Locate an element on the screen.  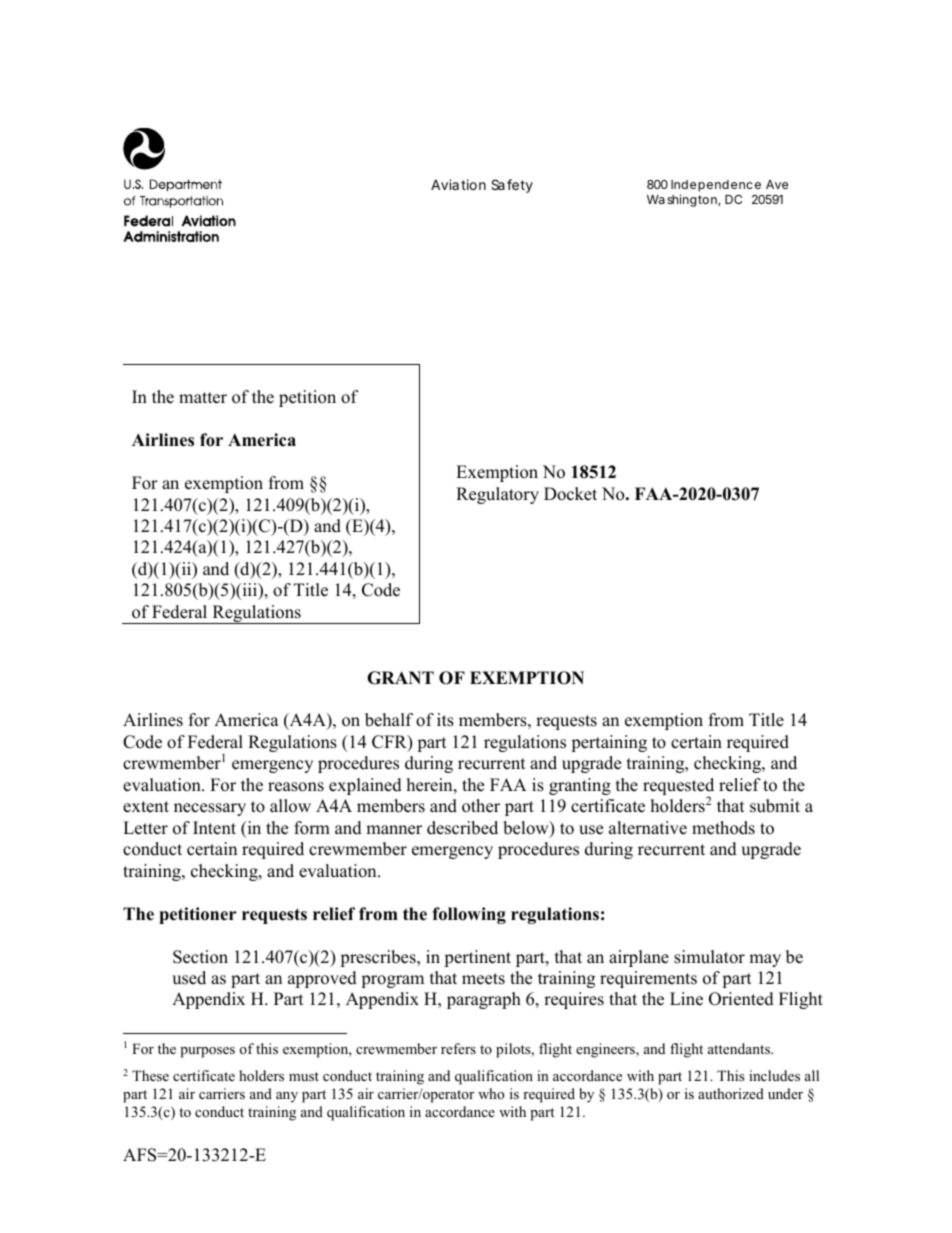
its is located at coordinates (445, 720).
